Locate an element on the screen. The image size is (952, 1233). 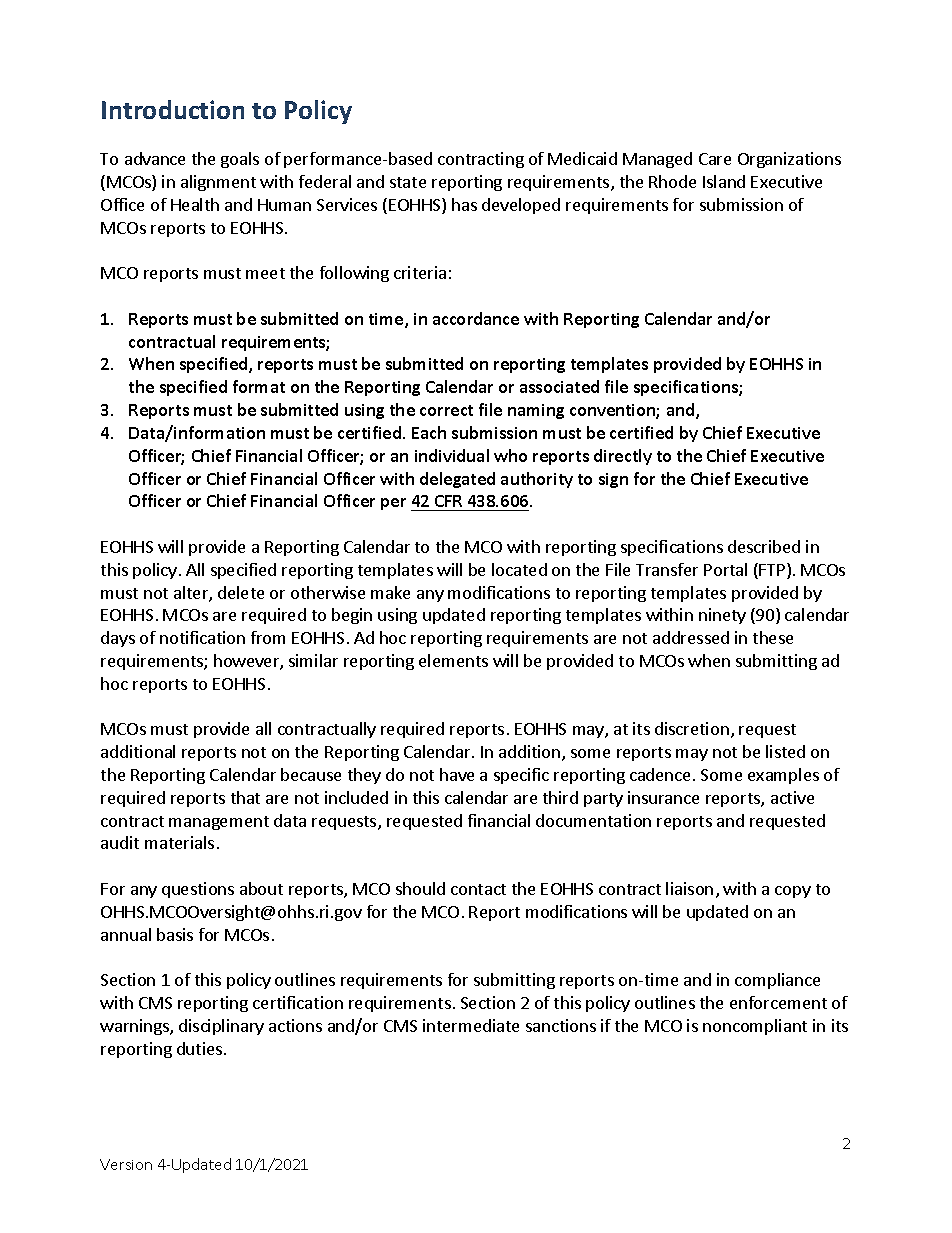
directly is located at coordinates (623, 457).
